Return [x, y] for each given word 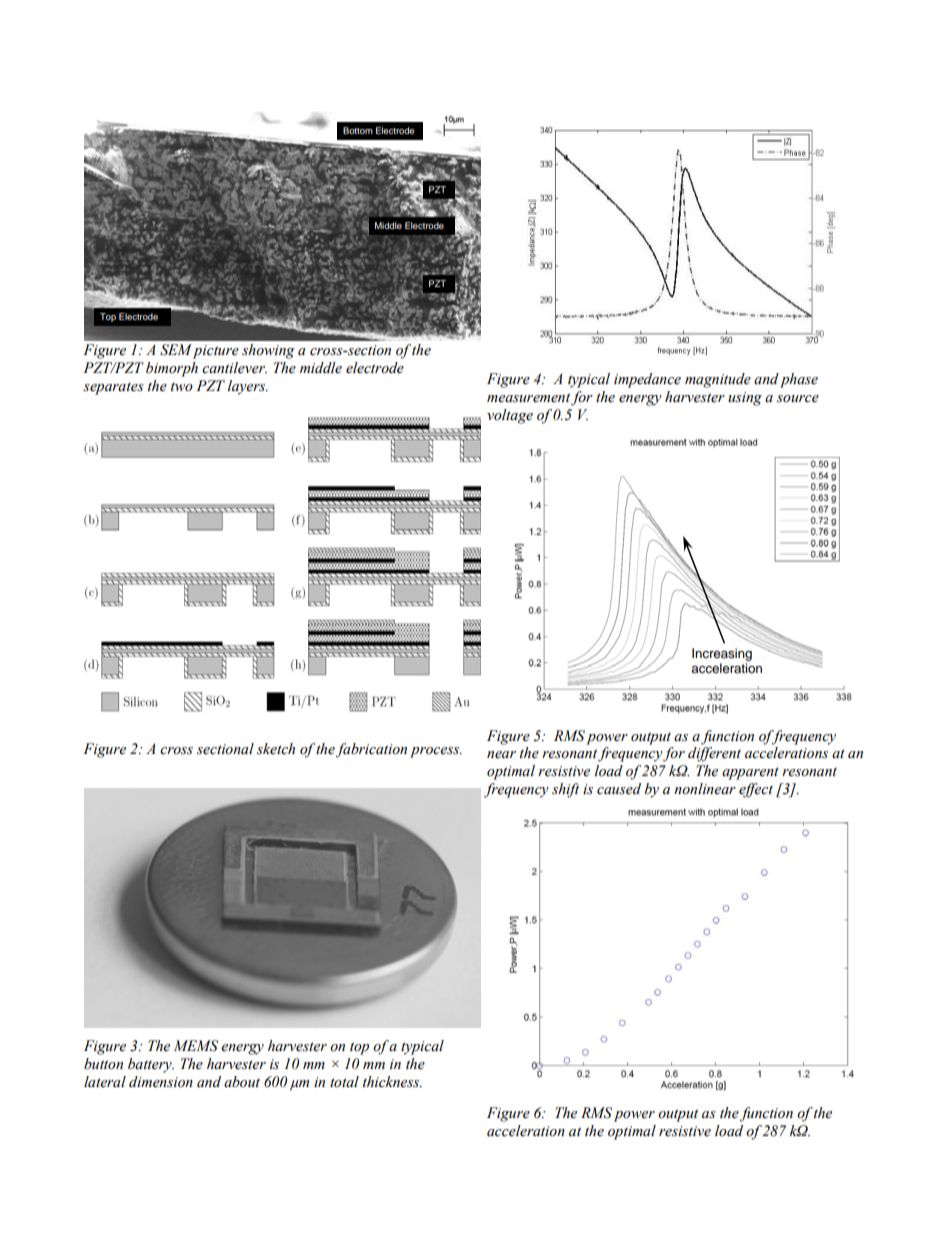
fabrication [371, 750]
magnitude [718, 380]
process [436, 752]
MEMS [196, 1046]
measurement [528, 398]
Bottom [358, 130]
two [182, 387]
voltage [510, 416]
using [745, 399]
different [714, 754]
